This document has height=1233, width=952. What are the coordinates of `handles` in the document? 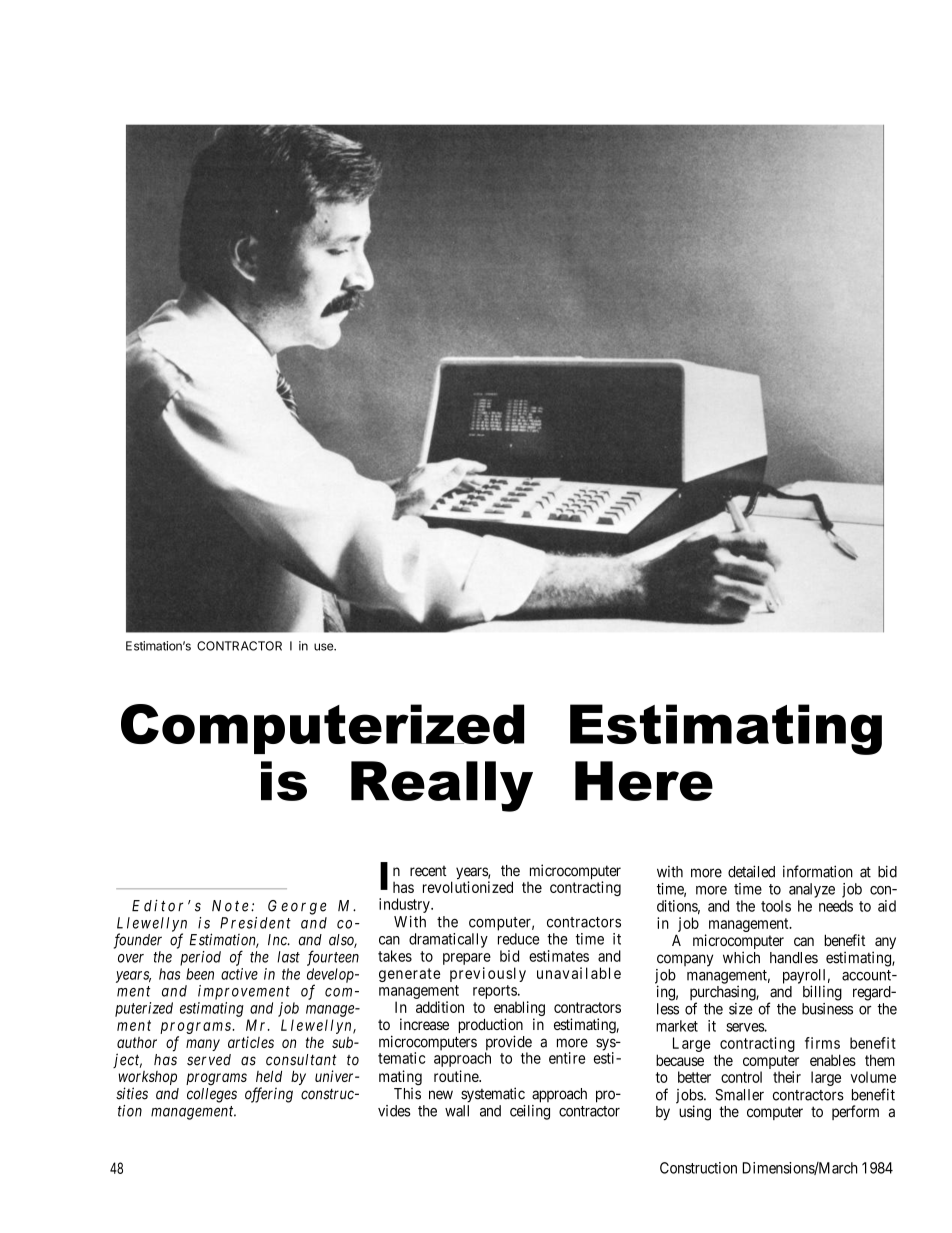 It's located at (794, 958).
